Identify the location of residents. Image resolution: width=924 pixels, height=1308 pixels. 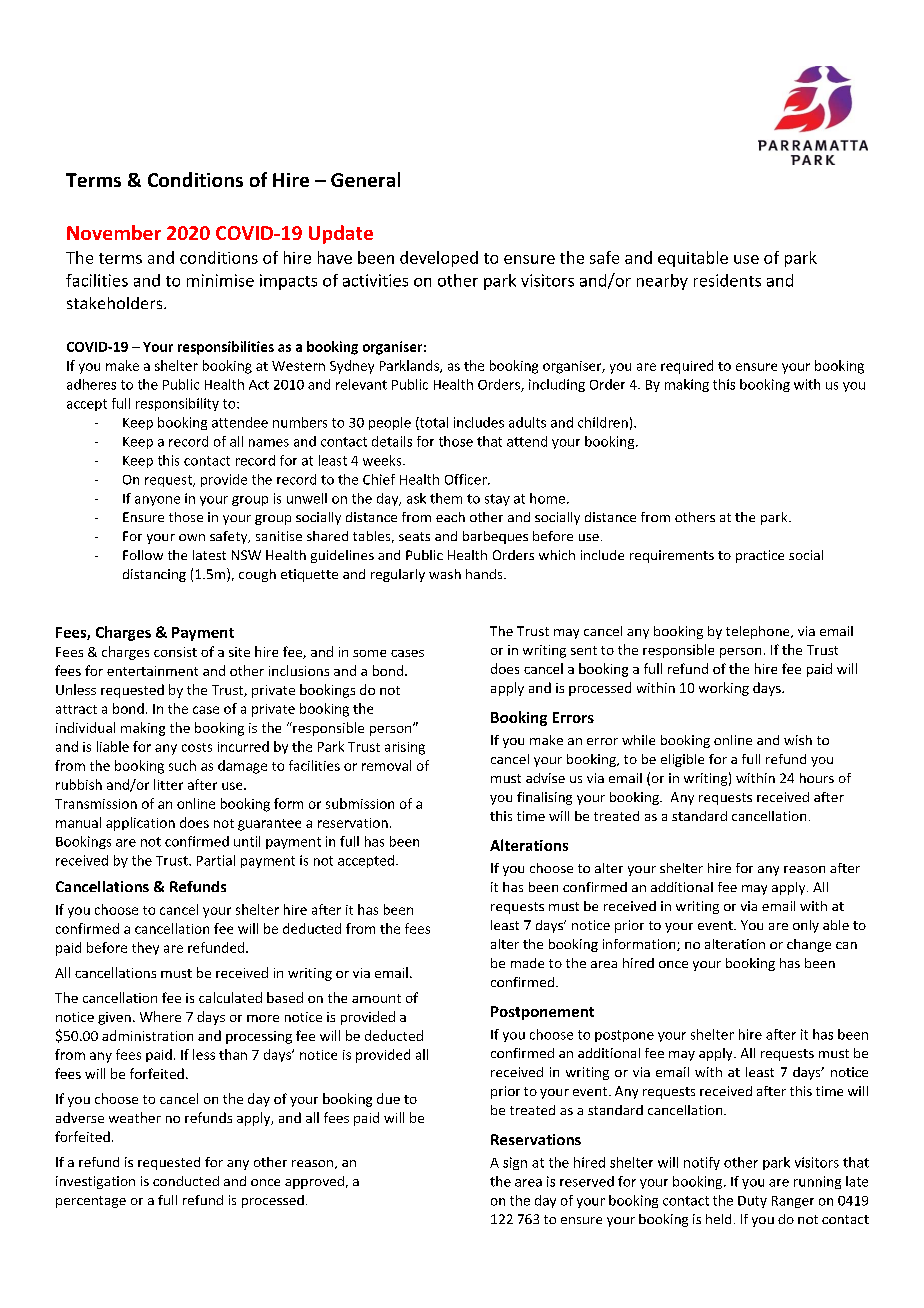
(727, 280).
